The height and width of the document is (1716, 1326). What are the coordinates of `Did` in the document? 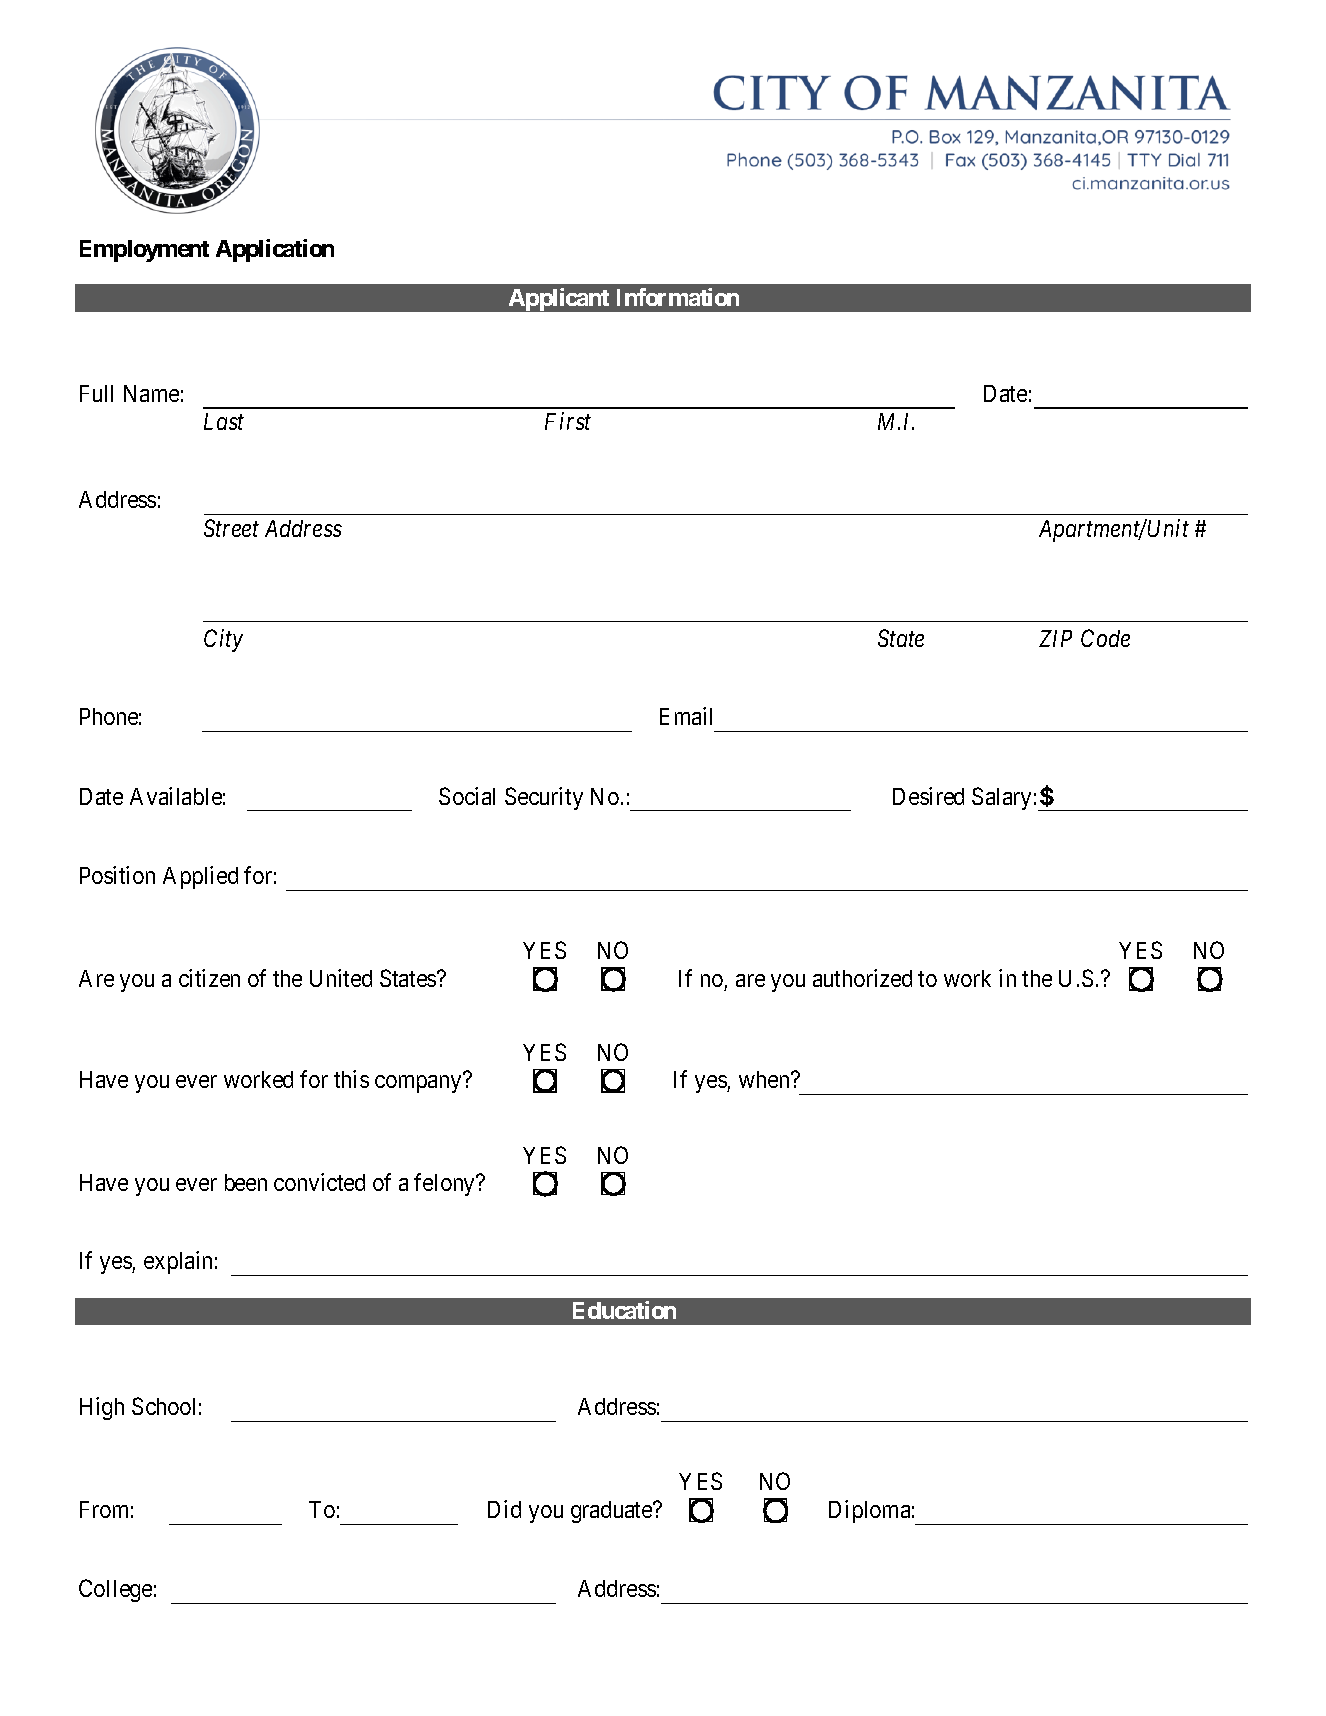 It's located at (504, 1509).
